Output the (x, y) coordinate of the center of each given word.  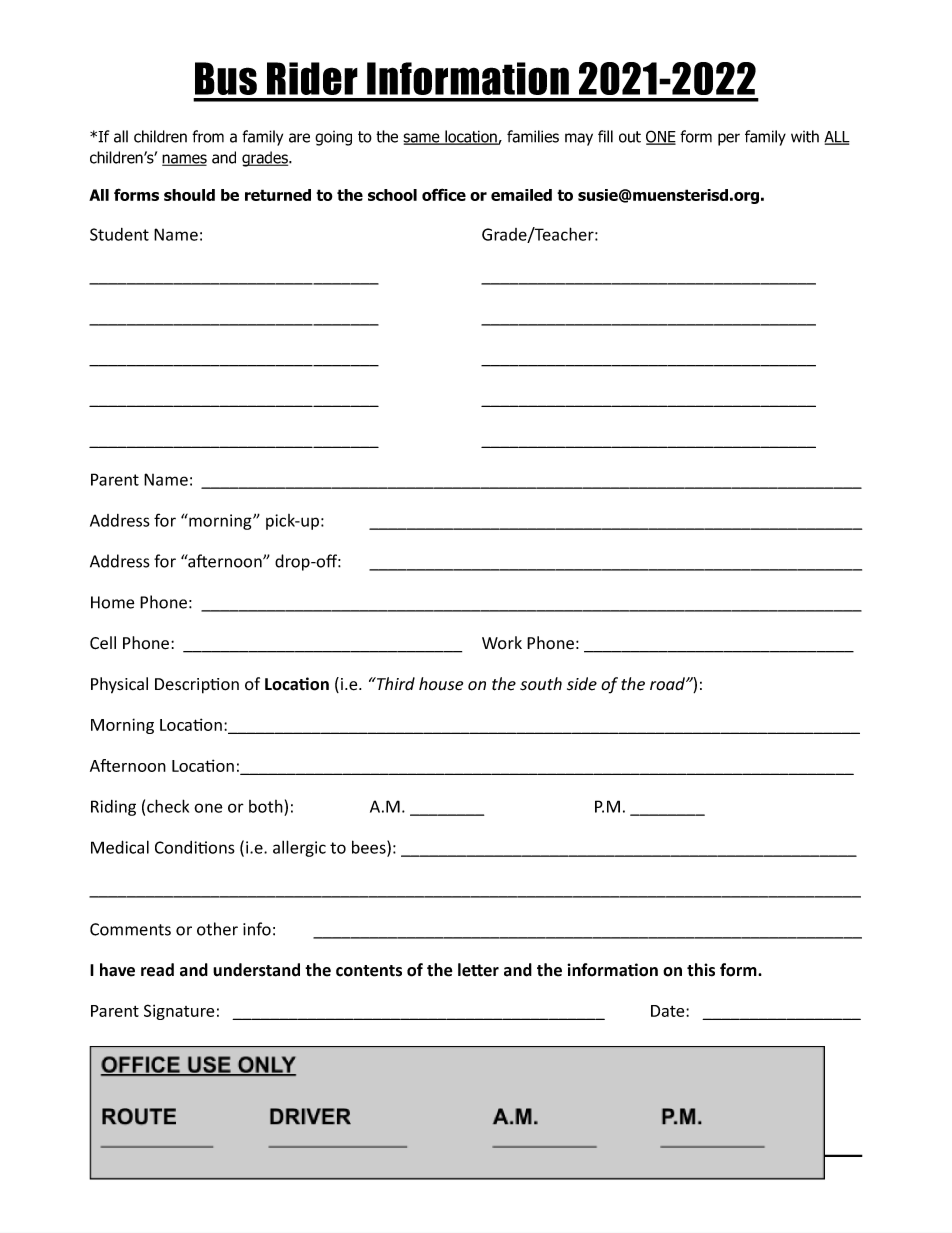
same (423, 139)
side (582, 684)
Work (502, 643)
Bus (226, 78)
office (444, 194)
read (157, 970)
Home (112, 602)
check (168, 806)
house (441, 684)
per (729, 139)
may (579, 139)
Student (119, 234)
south (541, 684)
